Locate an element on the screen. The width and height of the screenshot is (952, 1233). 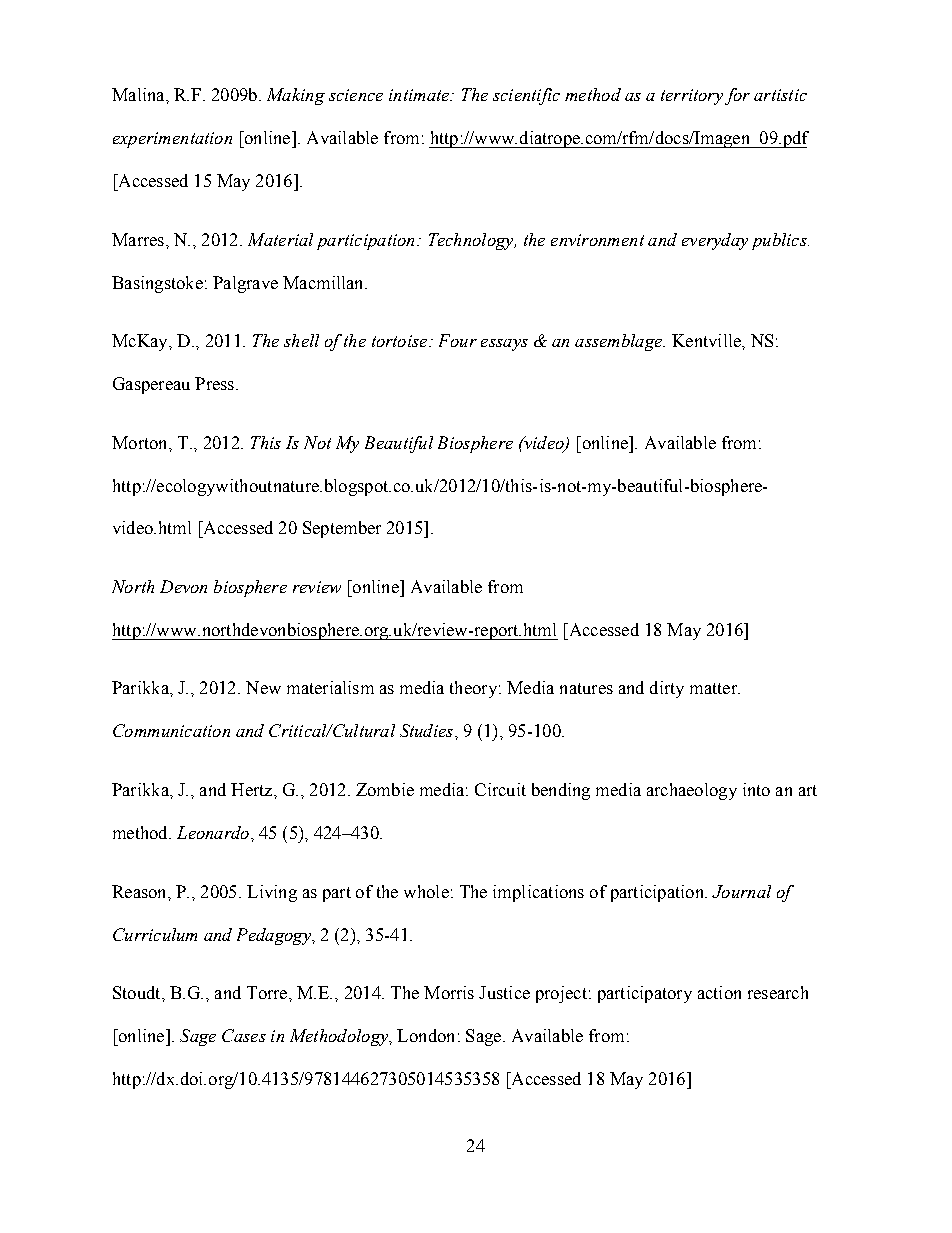
Four is located at coordinates (458, 340).
